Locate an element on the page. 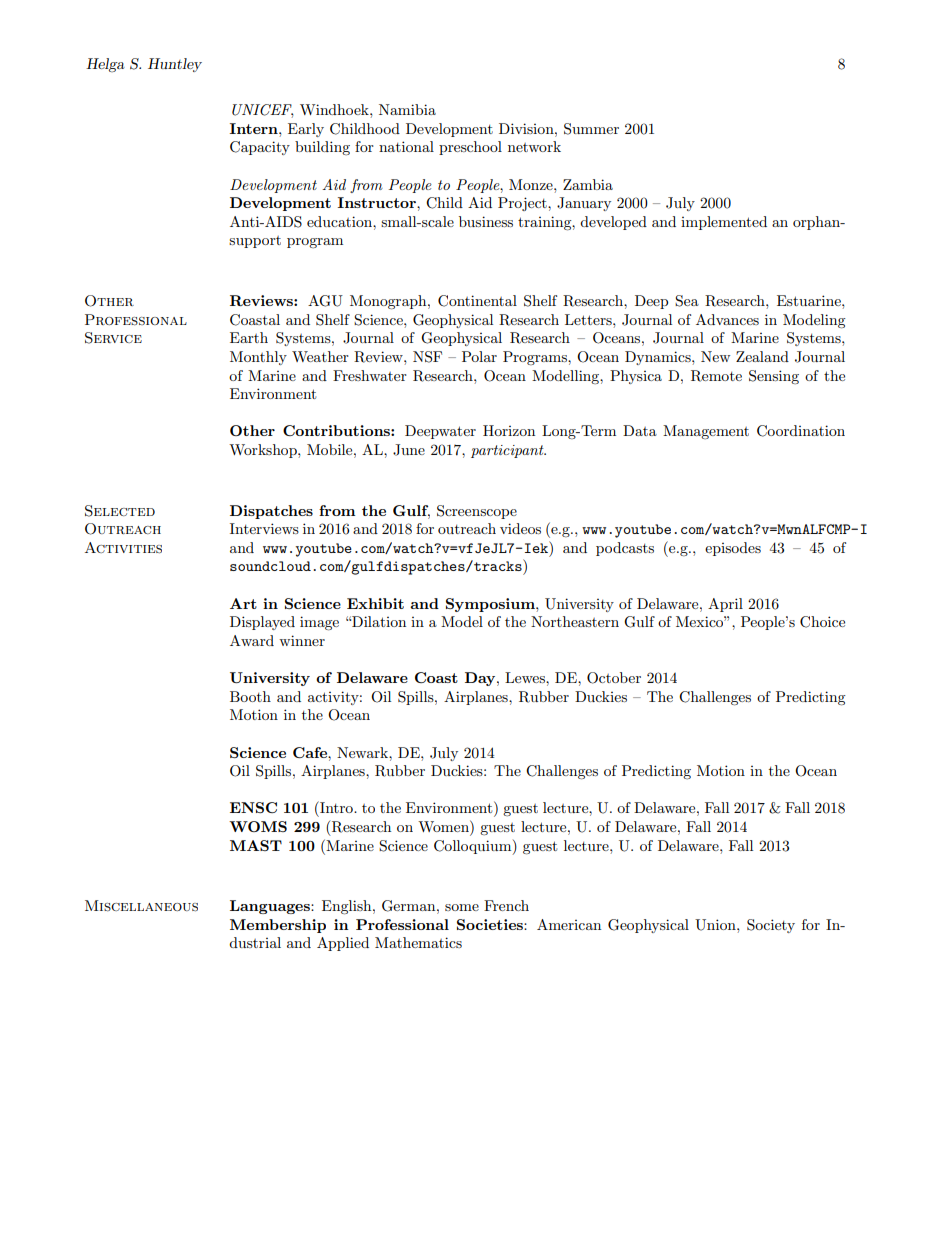  Remote is located at coordinates (716, 376).
